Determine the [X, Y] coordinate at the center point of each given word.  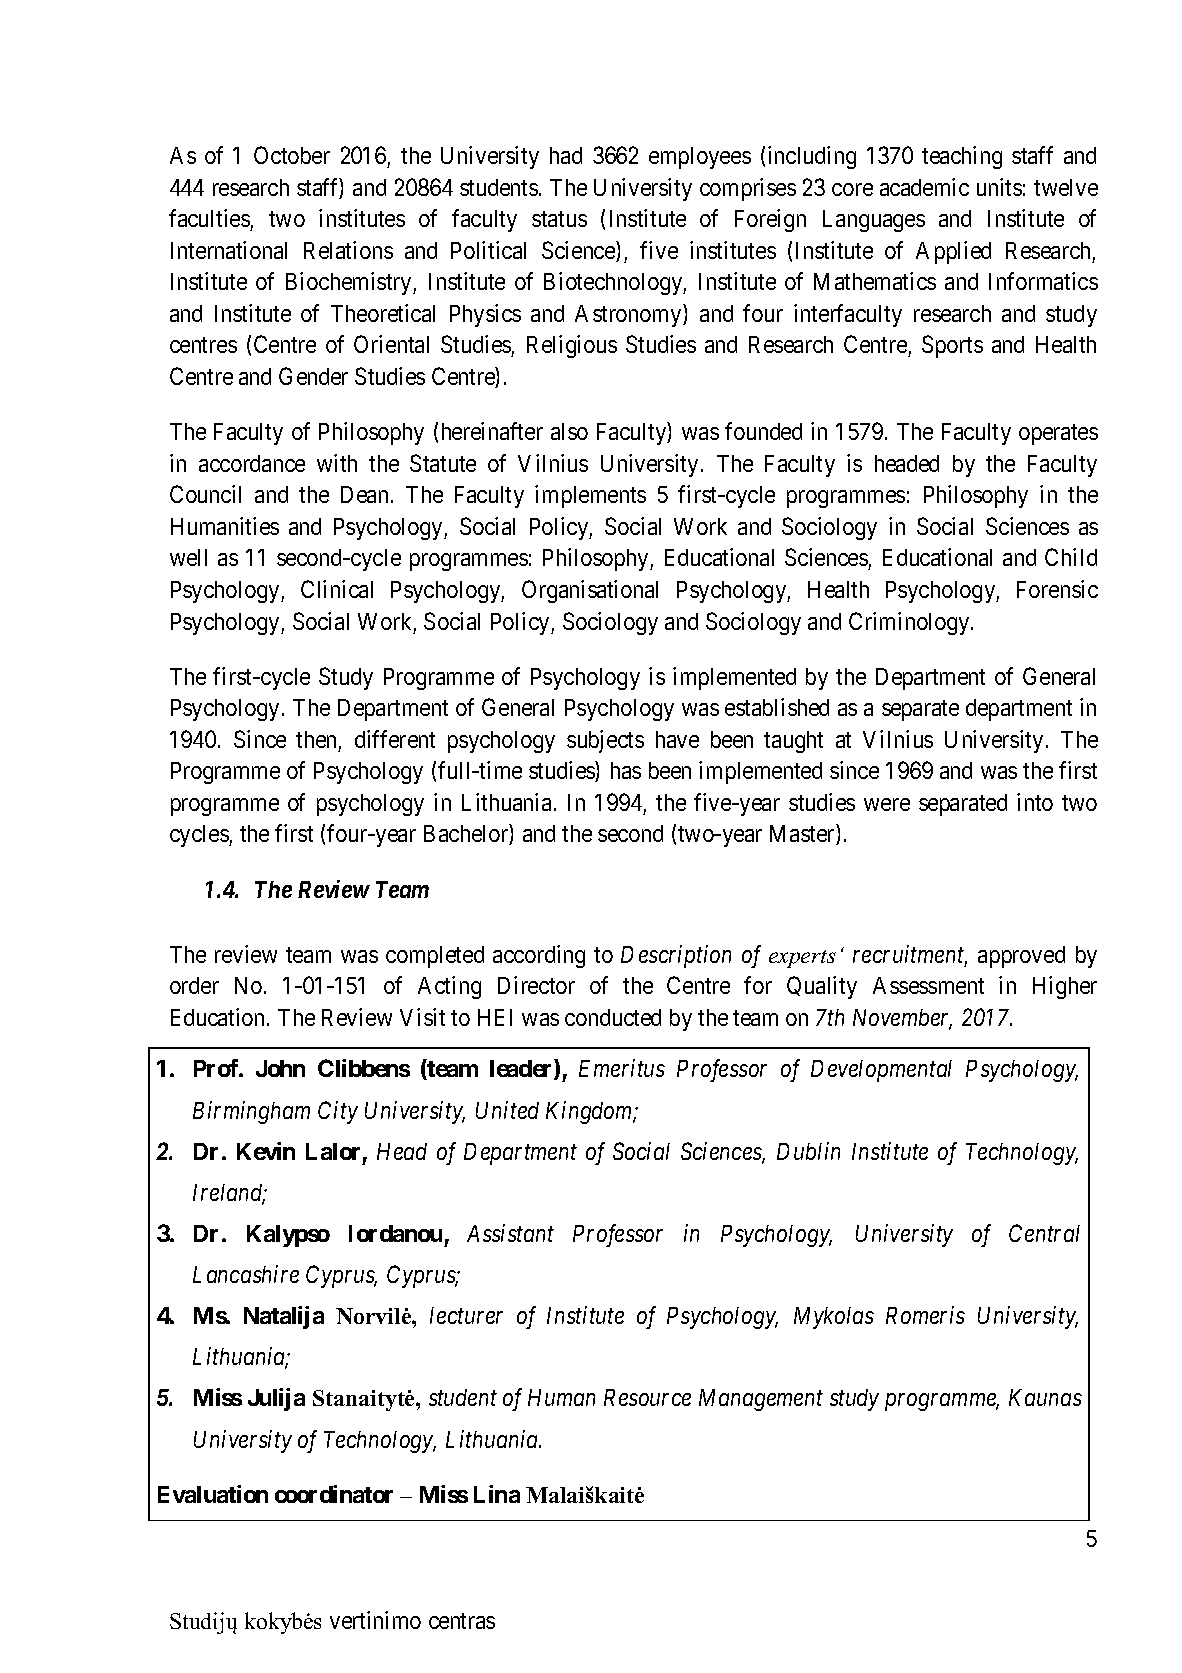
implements [590, 496]
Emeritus [622, 1068]
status [559, 219]
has [626, 770]
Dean [364, 494]
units [999, 187]
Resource [647, 1397]
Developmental [881, 1071]
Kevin [266, 1151]
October [292, 155]
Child [1071, 557]
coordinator [334, 1494]
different [395, 739]
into [1035, 802]
